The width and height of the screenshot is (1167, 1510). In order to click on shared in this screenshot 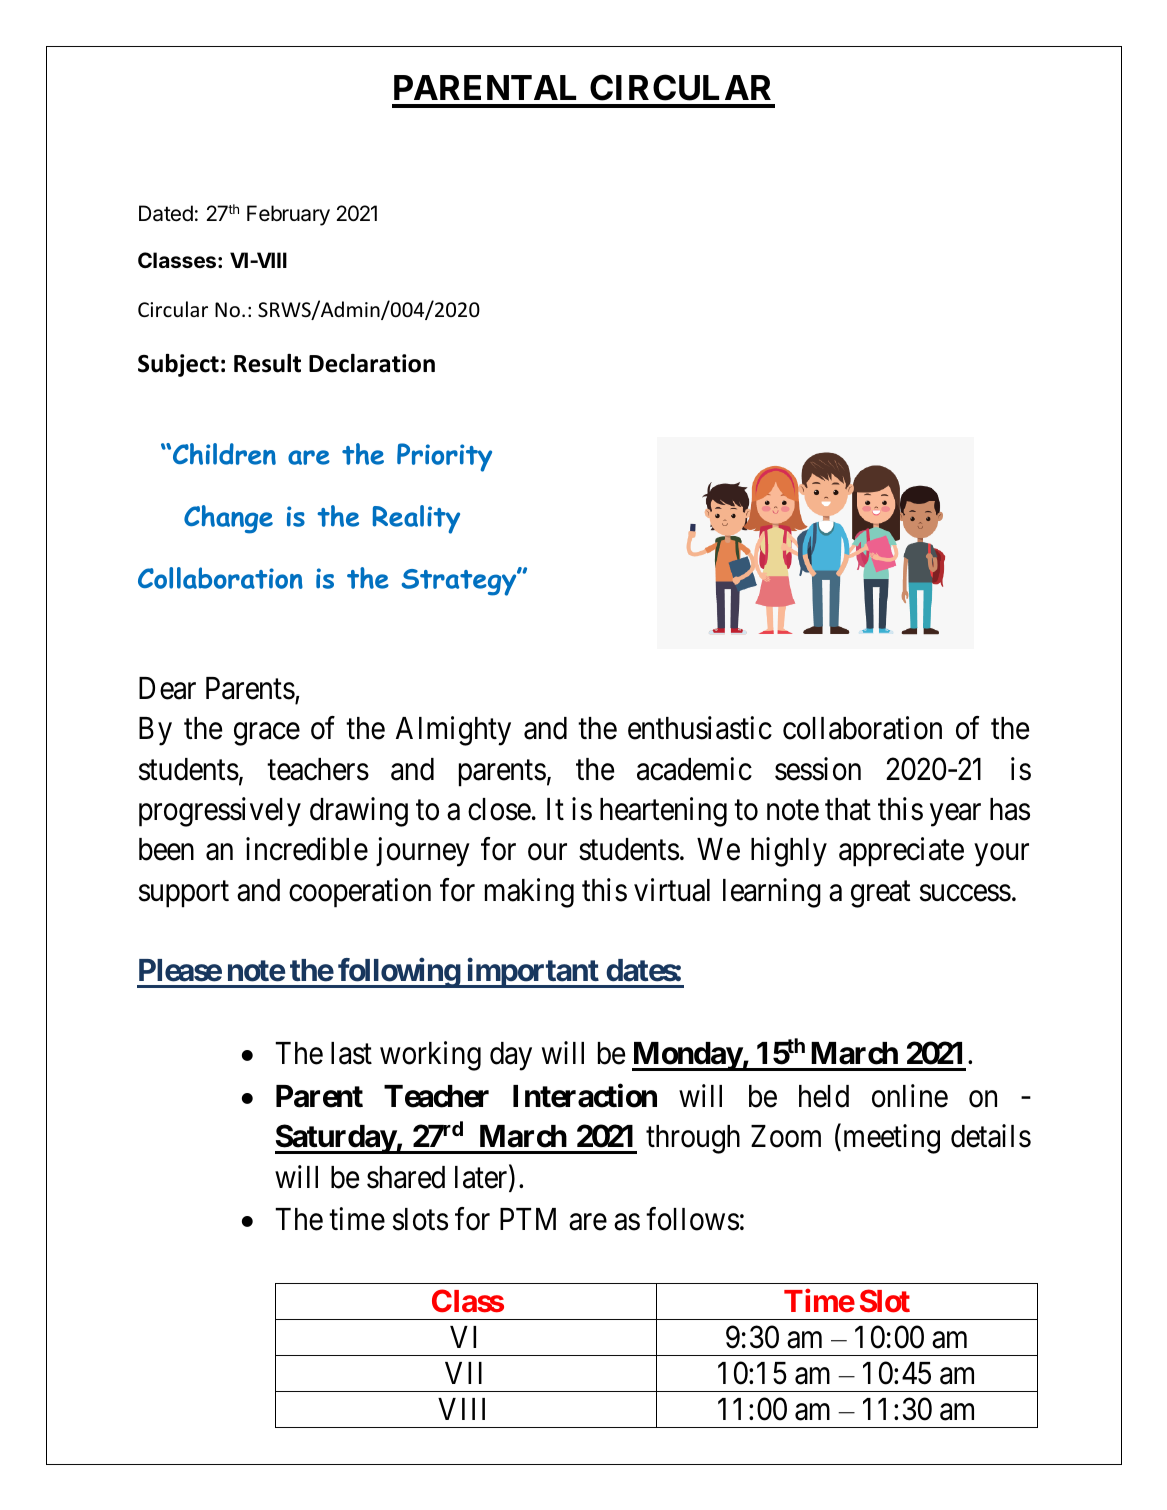, I will do `click(406, 1177)`.
